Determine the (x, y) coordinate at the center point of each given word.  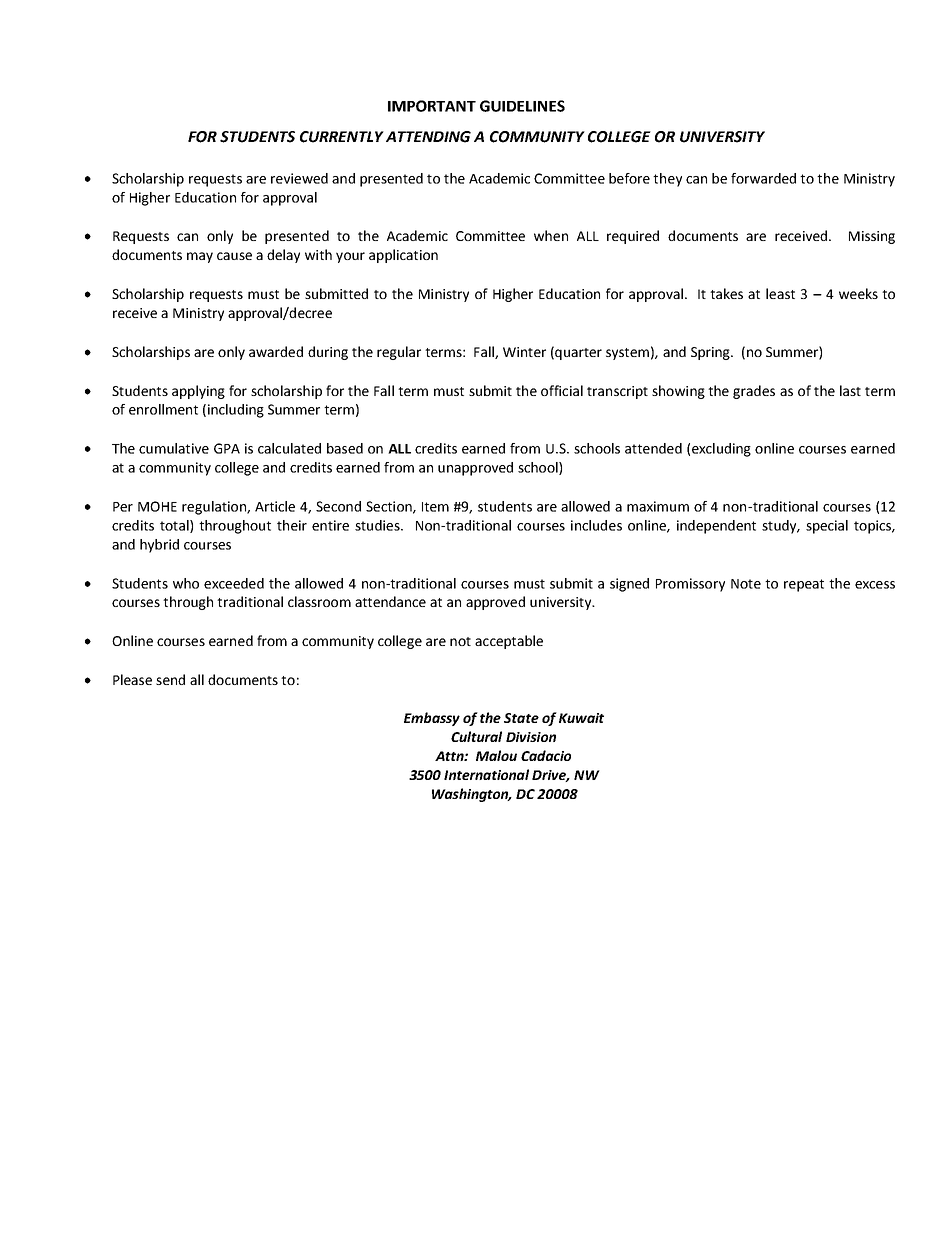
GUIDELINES (522, 106)
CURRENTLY (342, 137)
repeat (804, 585)
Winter (524, 352)
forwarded (763, 178)
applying (198, 392)
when (551, 235)
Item (435, 507)
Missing (872, 237)
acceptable (509, 642)
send (170, 679)
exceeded (234, 583)
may (200, 257)
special (827, 527)
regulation (215, 508)
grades (754, 392)
